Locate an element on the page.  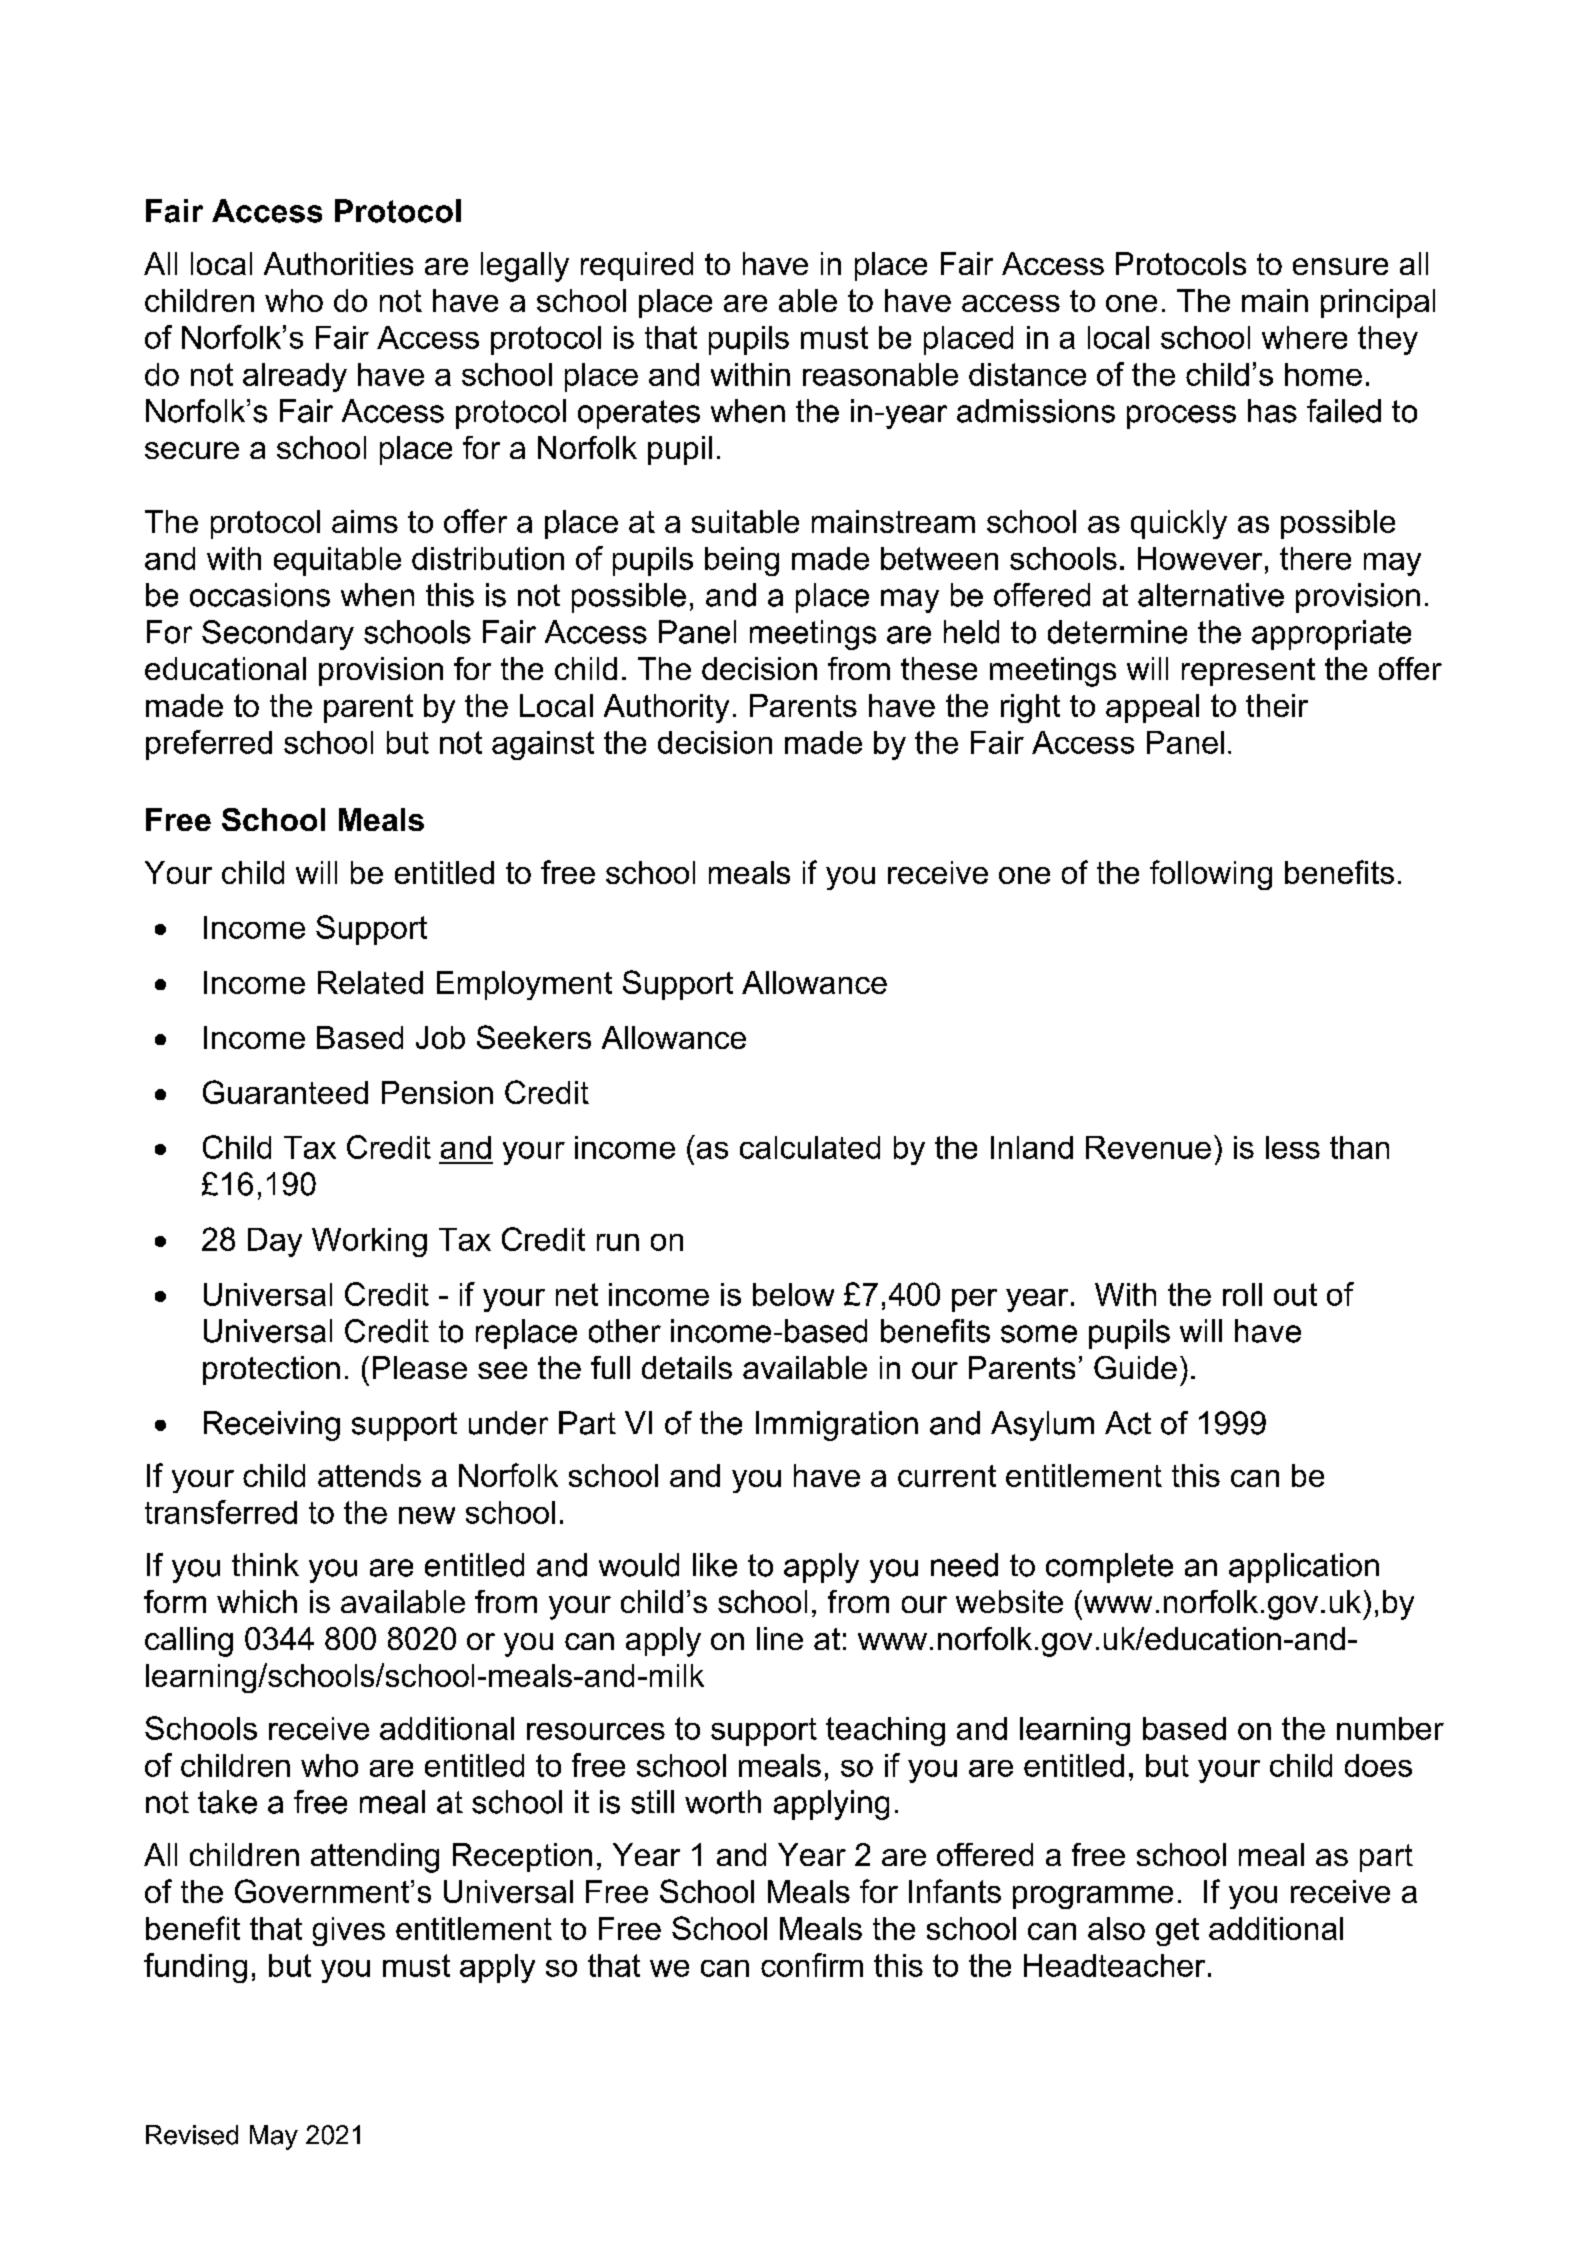
roll is located at coordinates (1242, 1294).
